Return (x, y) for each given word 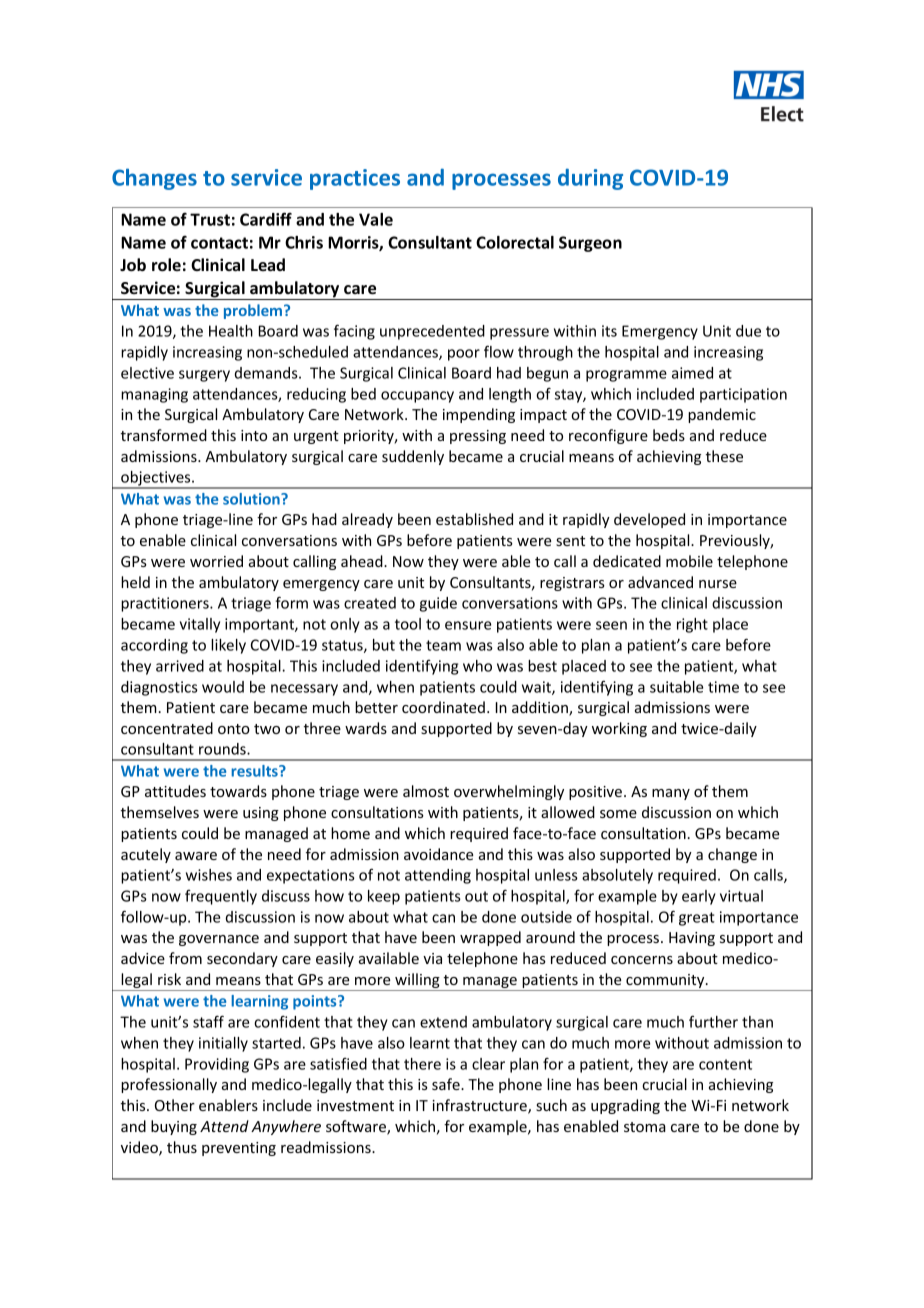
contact (219, 243)
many (671, 794)
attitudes (175, 791)
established (474, 519)
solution (252, 499)
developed (649, 520)
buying (174, 1127)
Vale (376, 219)
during (590, 179)
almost (426, 791)
